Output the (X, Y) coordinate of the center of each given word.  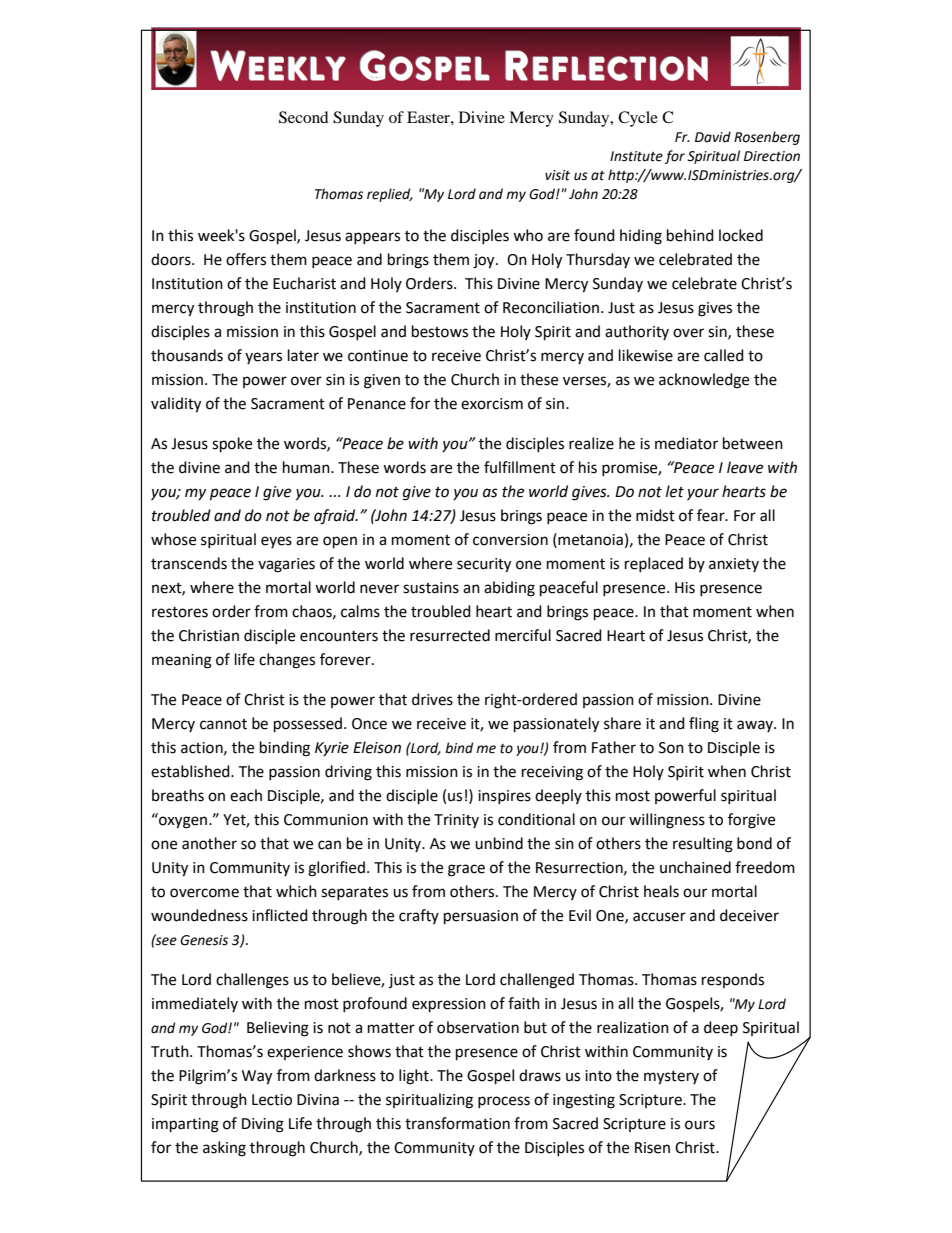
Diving (263, 1125)
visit (557, 175)
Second (304, 117)
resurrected (450, 635)
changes (287, 661)
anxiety (734, 565)
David (713, 137)
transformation (457, 1123)
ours (700, 1125)
